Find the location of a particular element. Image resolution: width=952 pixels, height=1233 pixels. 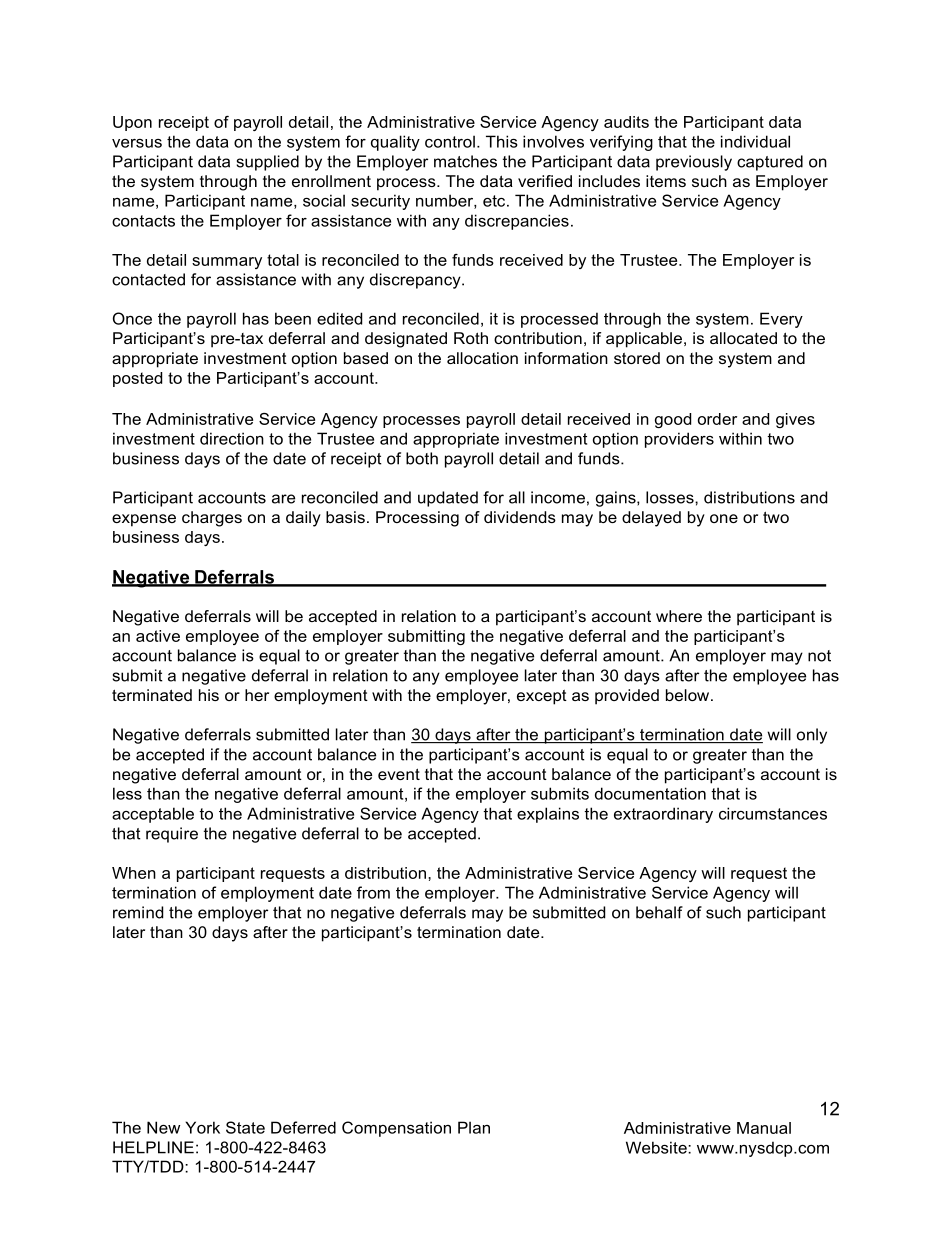

individual is located at coordinates (755, 141).
